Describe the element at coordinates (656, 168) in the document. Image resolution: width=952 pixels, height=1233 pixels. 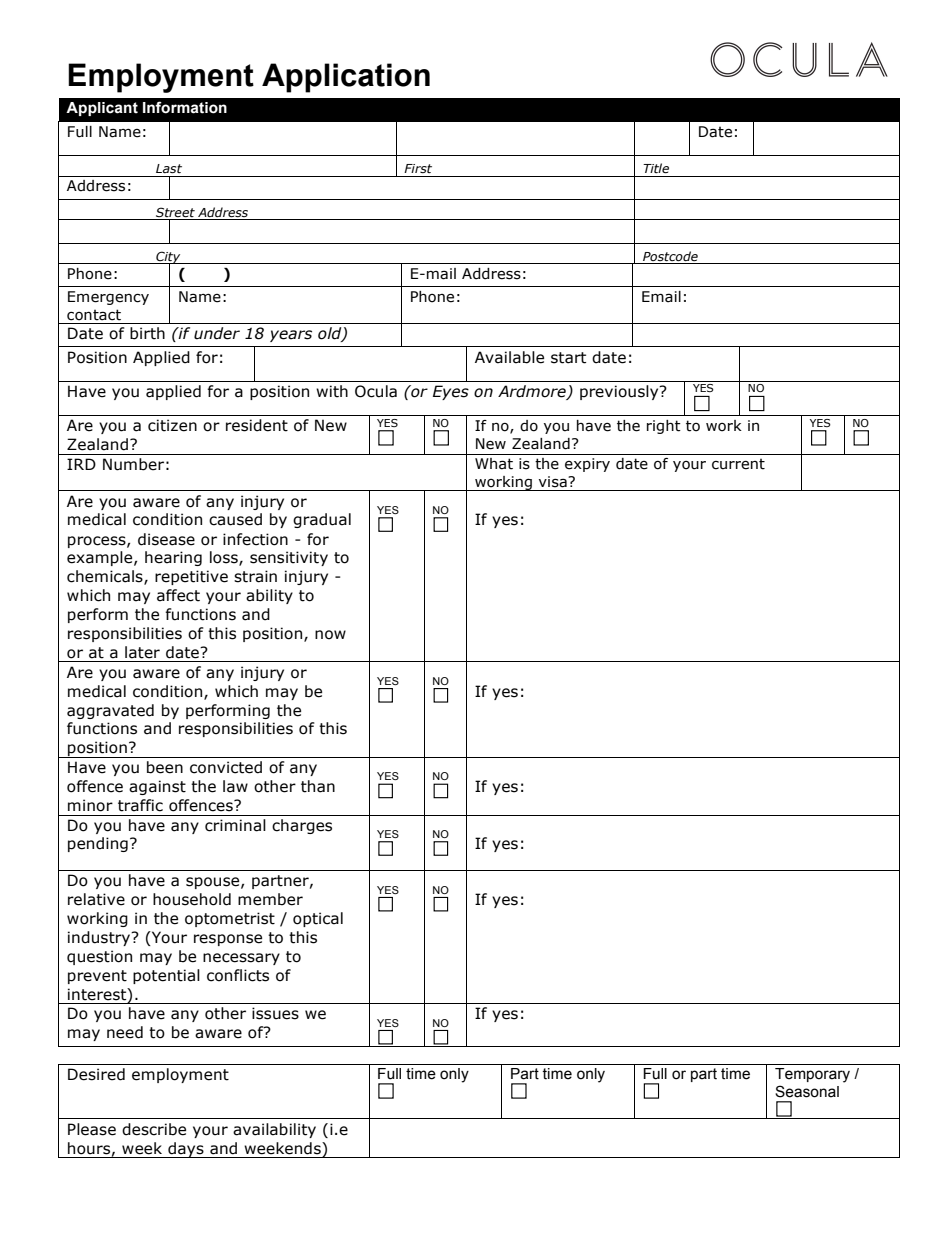
I see `Title` at that location.
